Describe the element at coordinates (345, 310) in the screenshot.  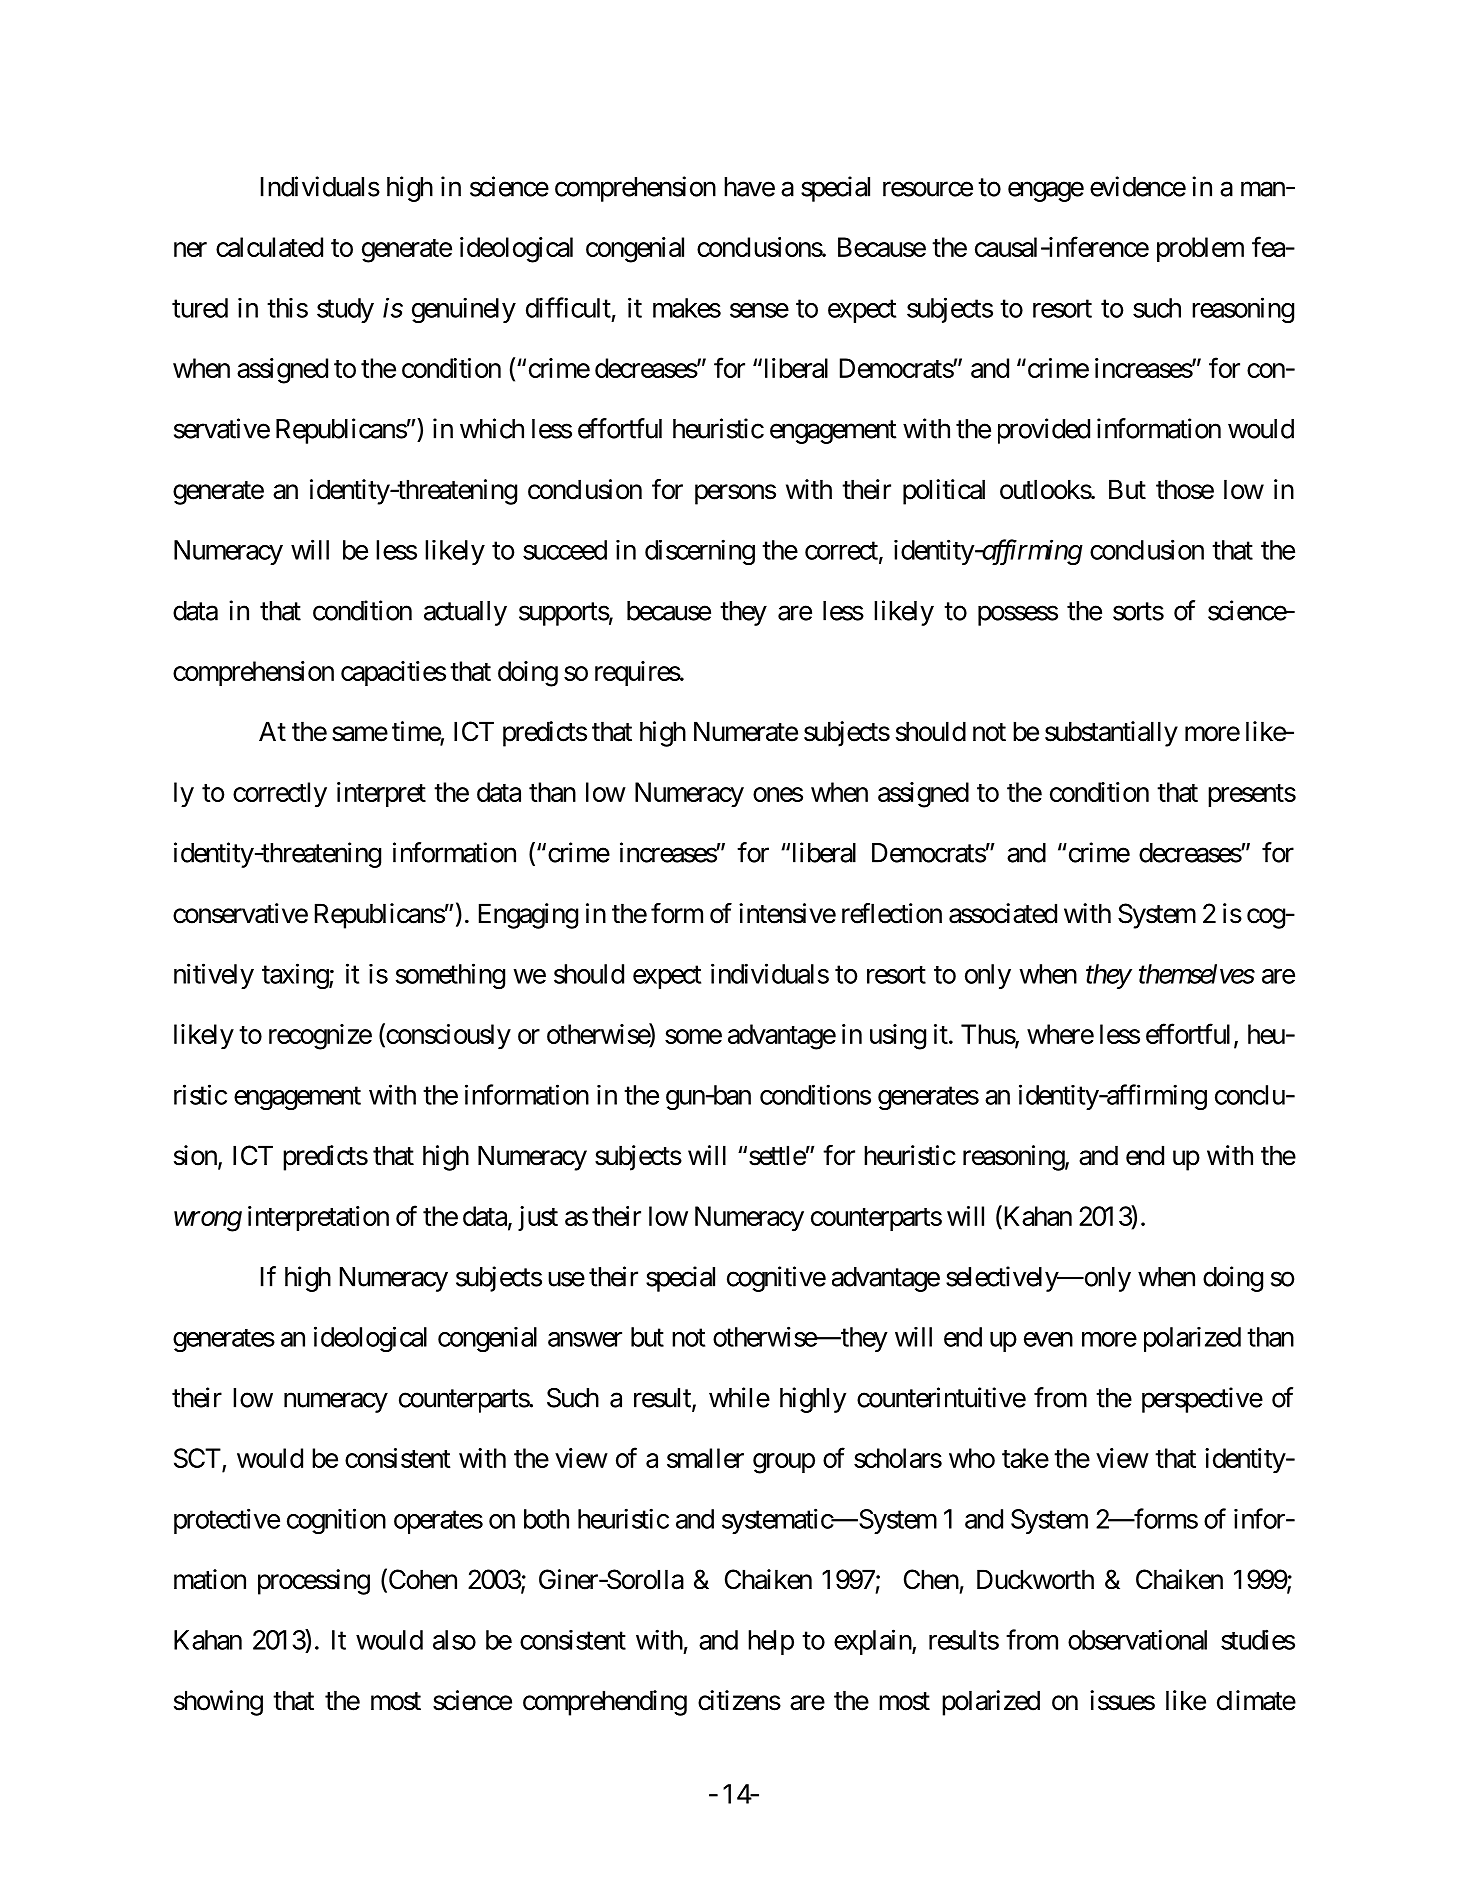
I see `study` at that location.
